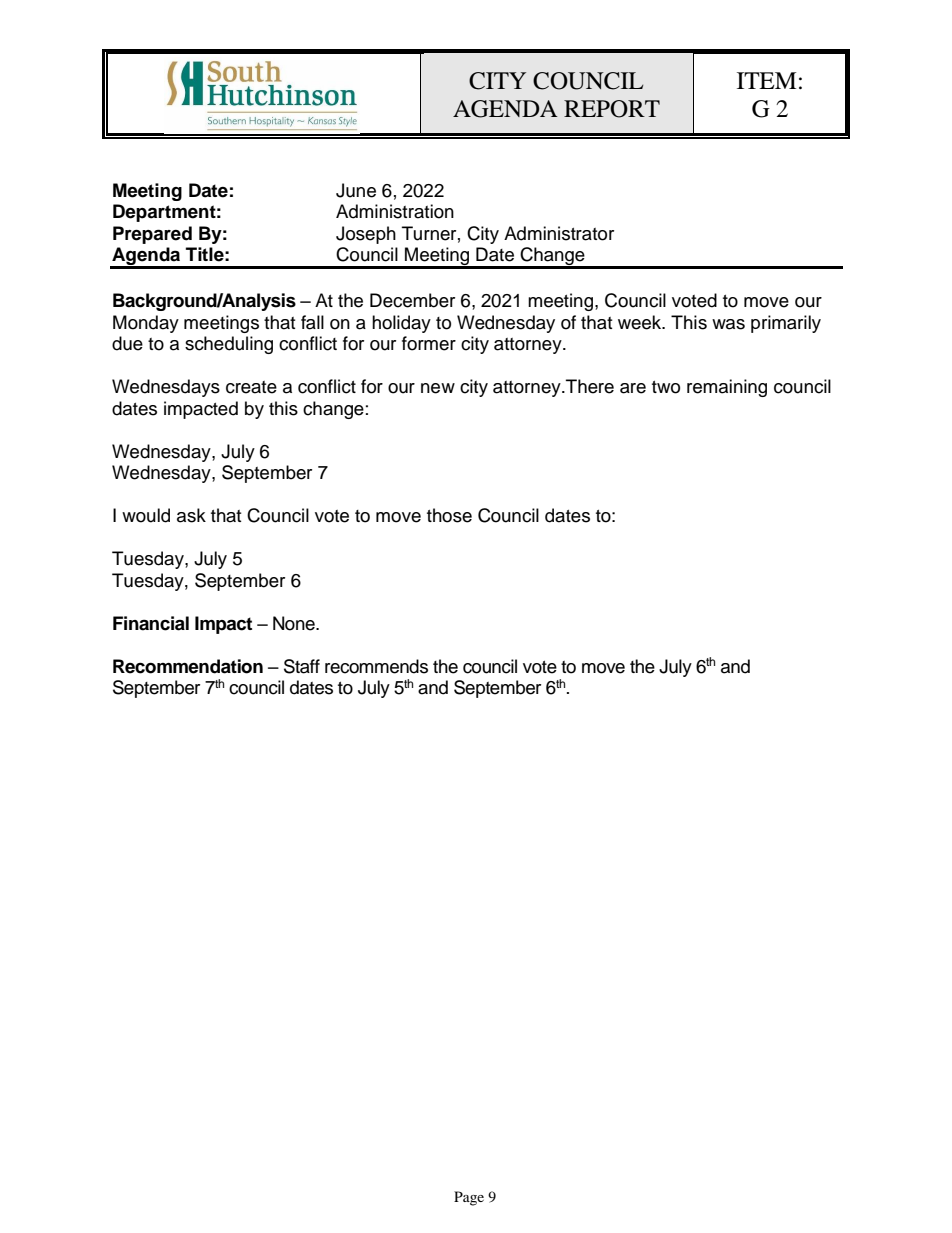 This screenshot has width=952, height=1233. What do you see at coordinates (152, 235) in the screenshot?
I see `Prepared` at bounding box center [152, 235].
